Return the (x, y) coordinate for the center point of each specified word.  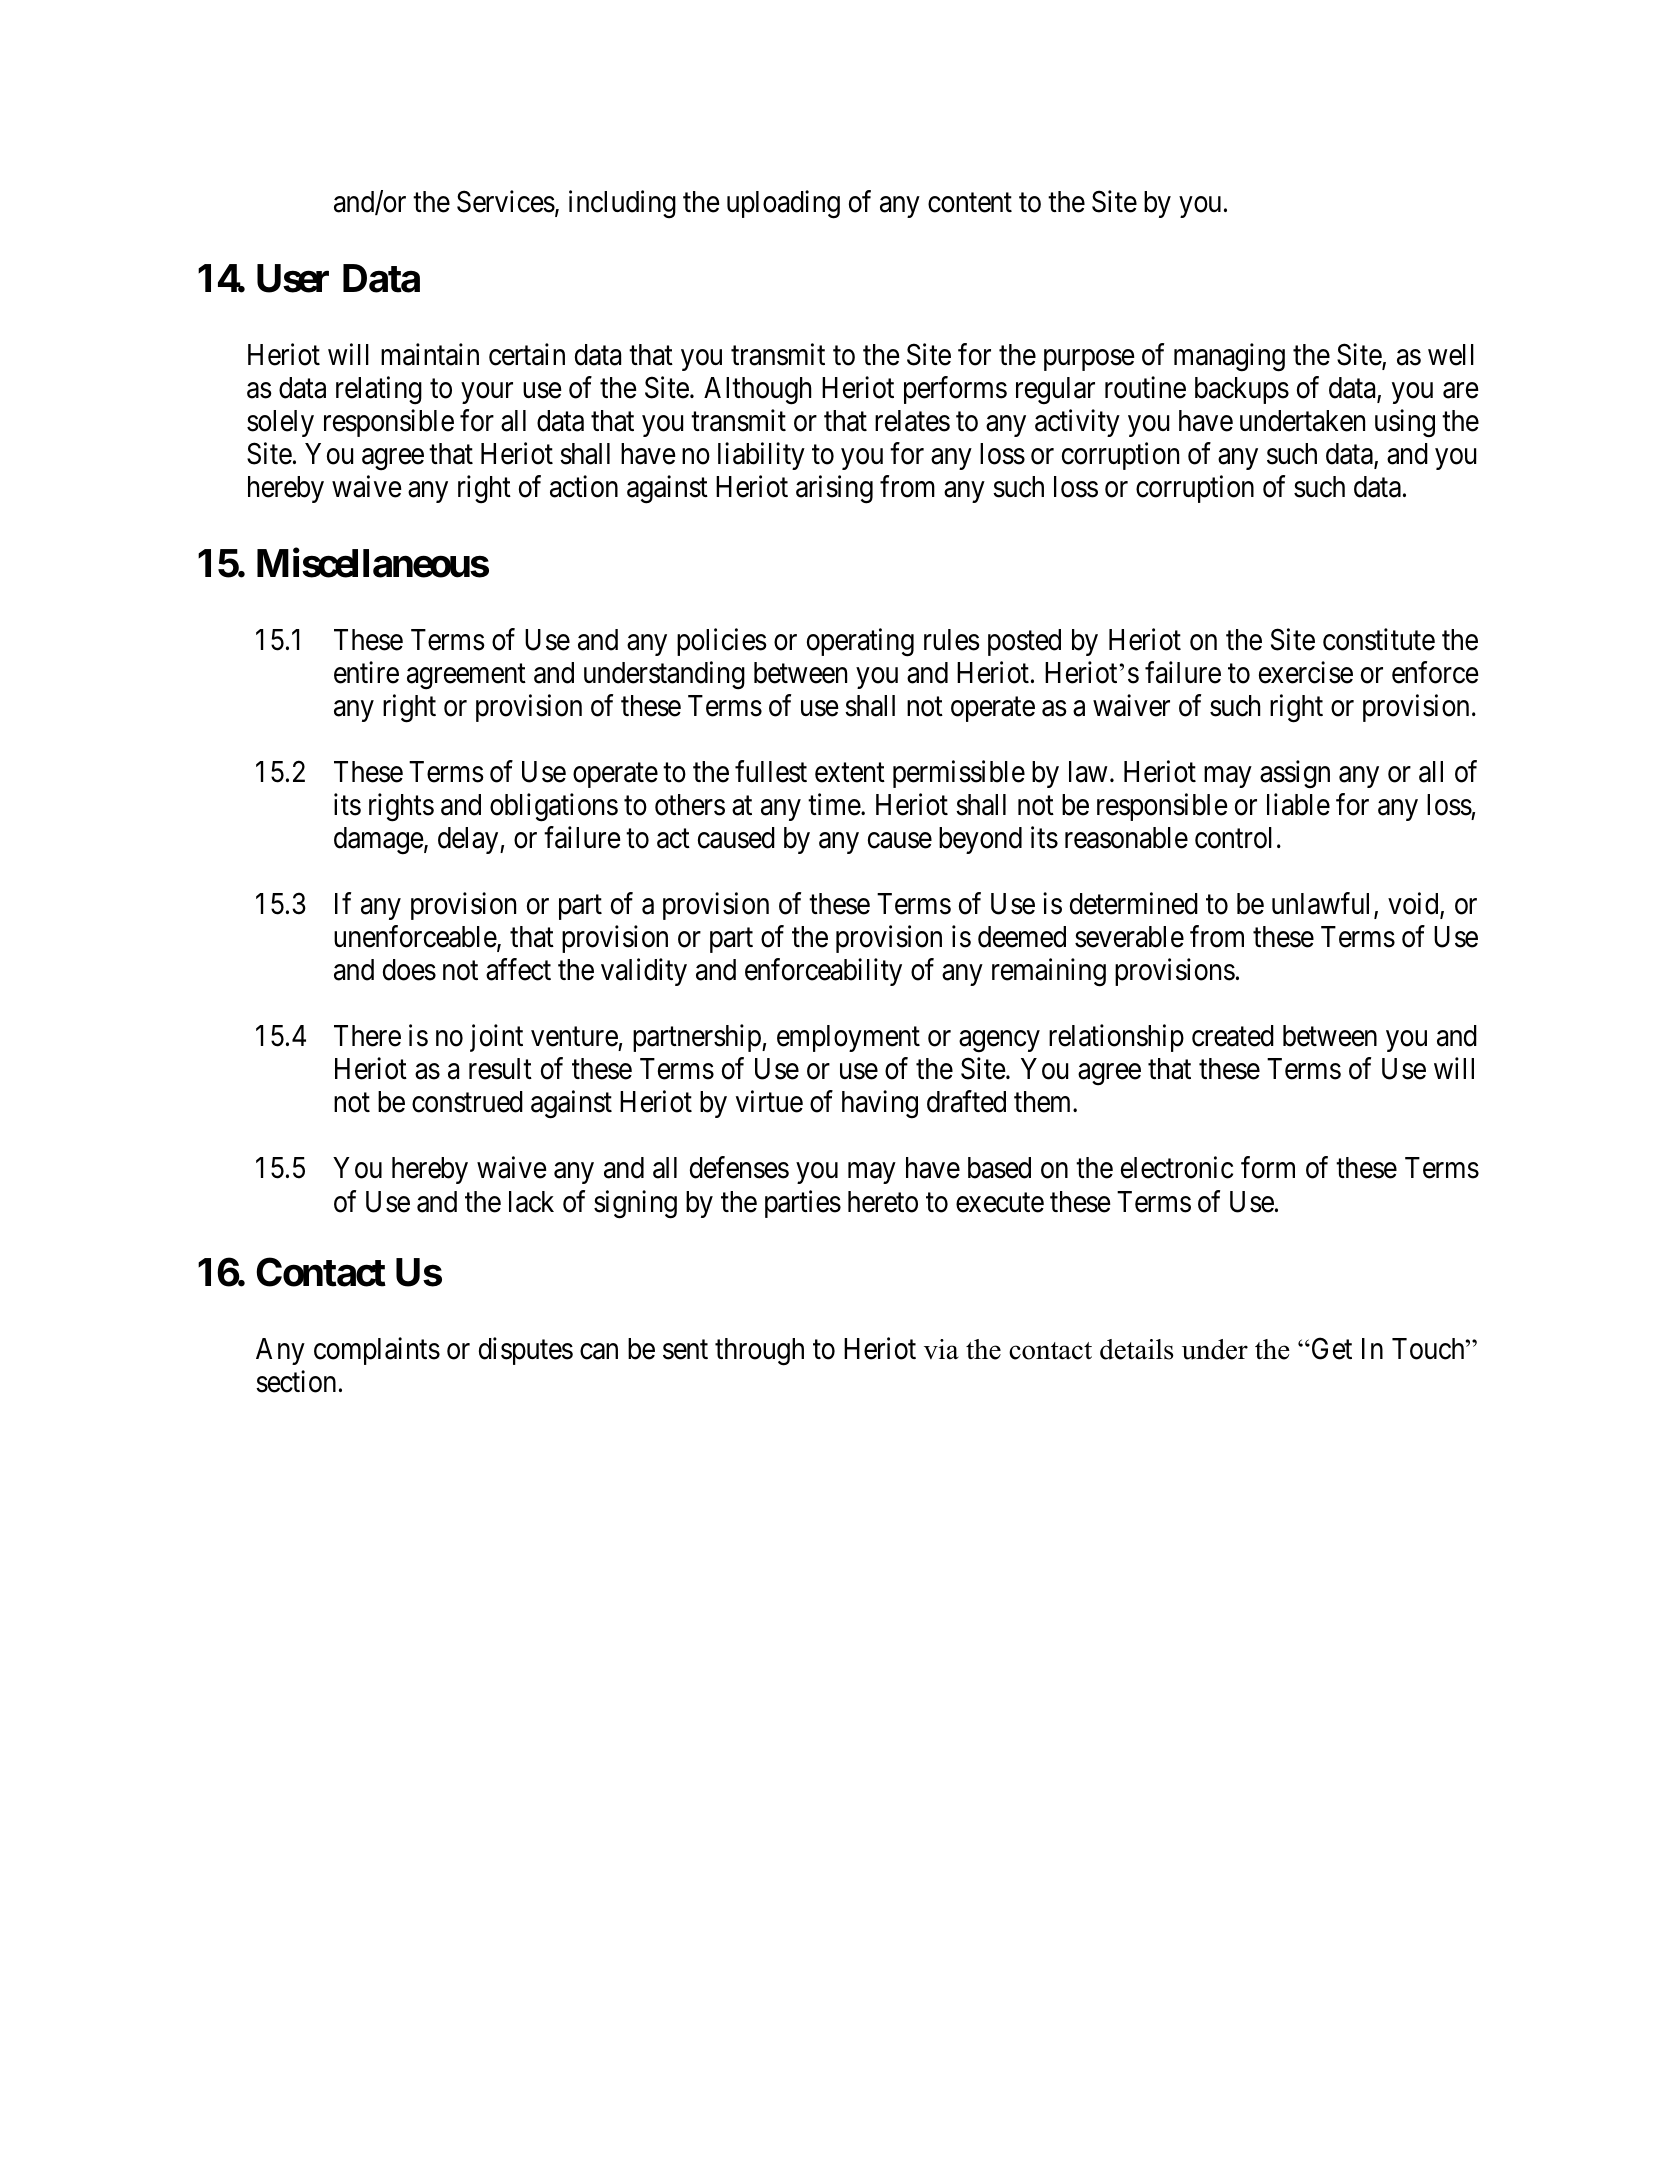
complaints (377, 1351)
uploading (783, 204)
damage (379, 841)
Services (506, 201)
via (941, 1349)
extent (850, 773)
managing (1229, 357)
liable (1298, 804)
